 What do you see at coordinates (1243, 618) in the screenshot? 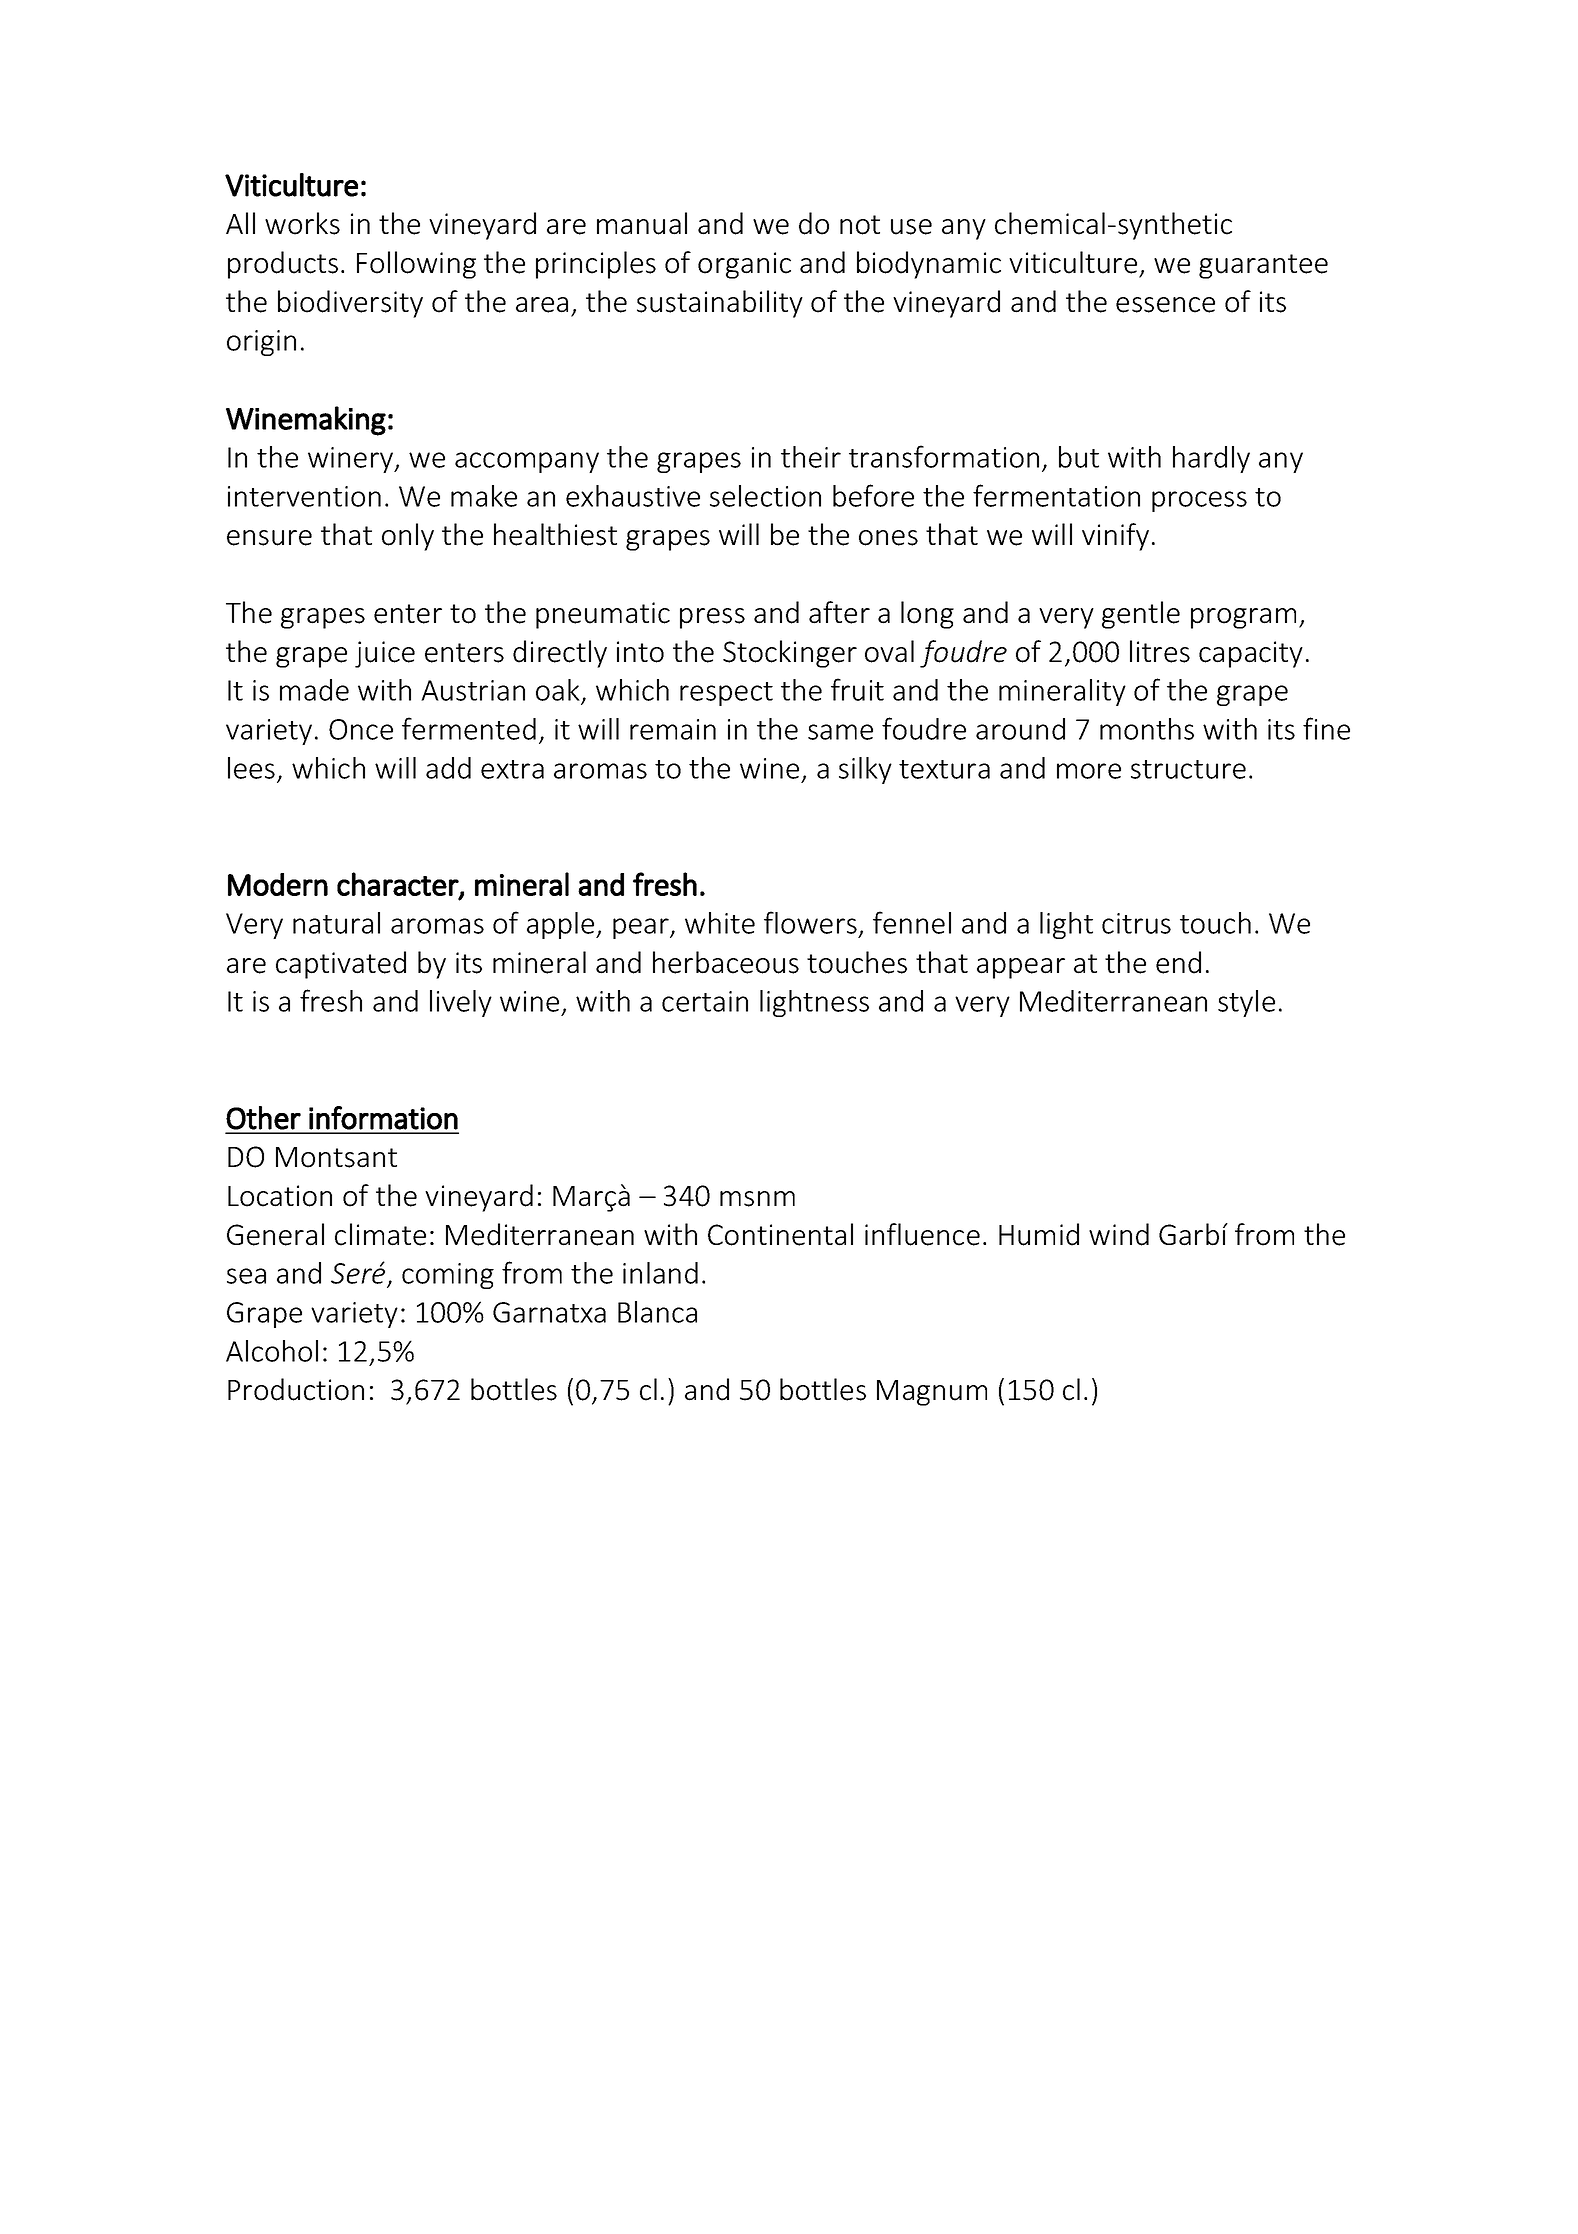
I see `program` at bounding box center [1243, 618].
